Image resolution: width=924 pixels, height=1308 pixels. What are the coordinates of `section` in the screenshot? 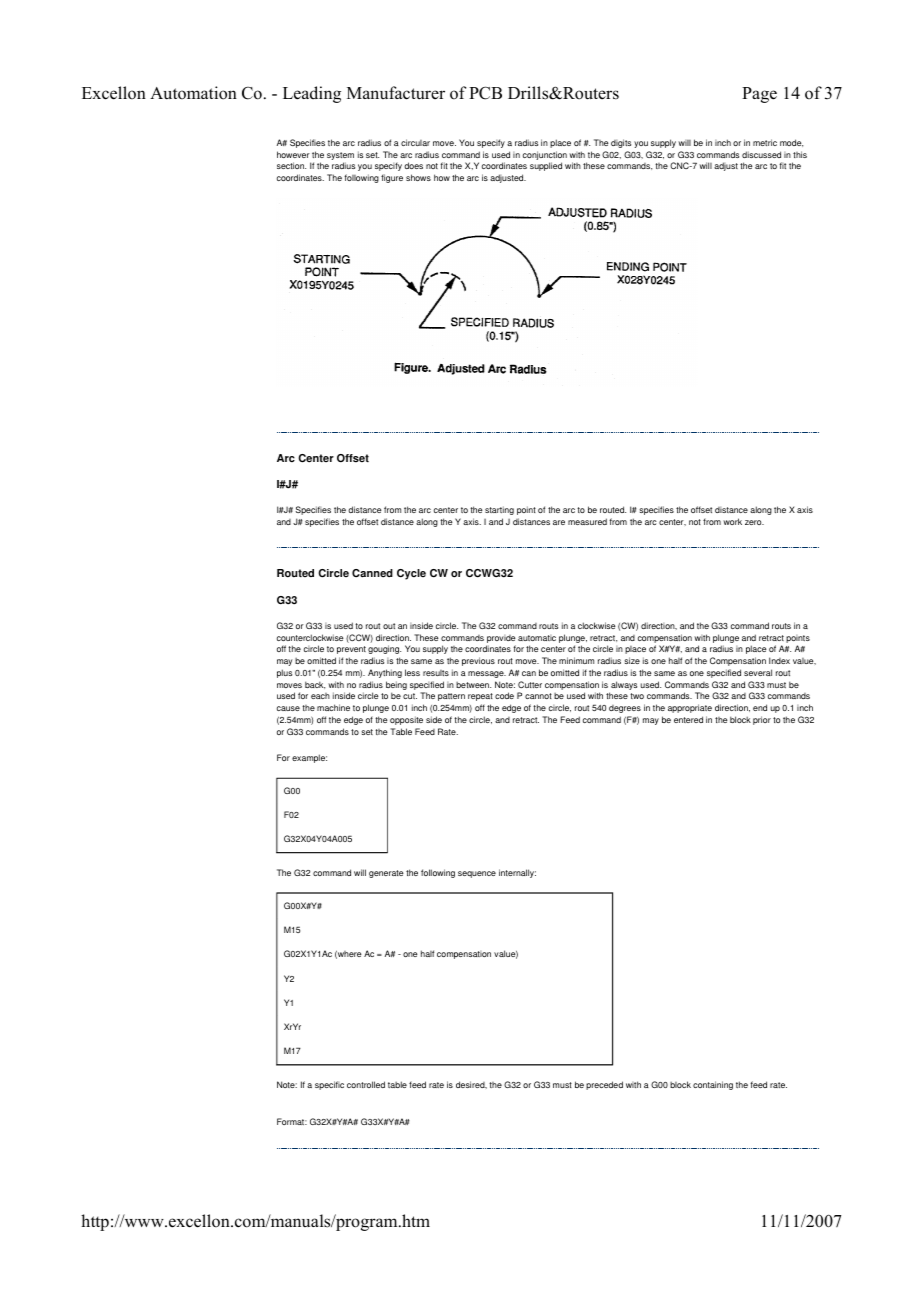 It's located at (291, 165).
